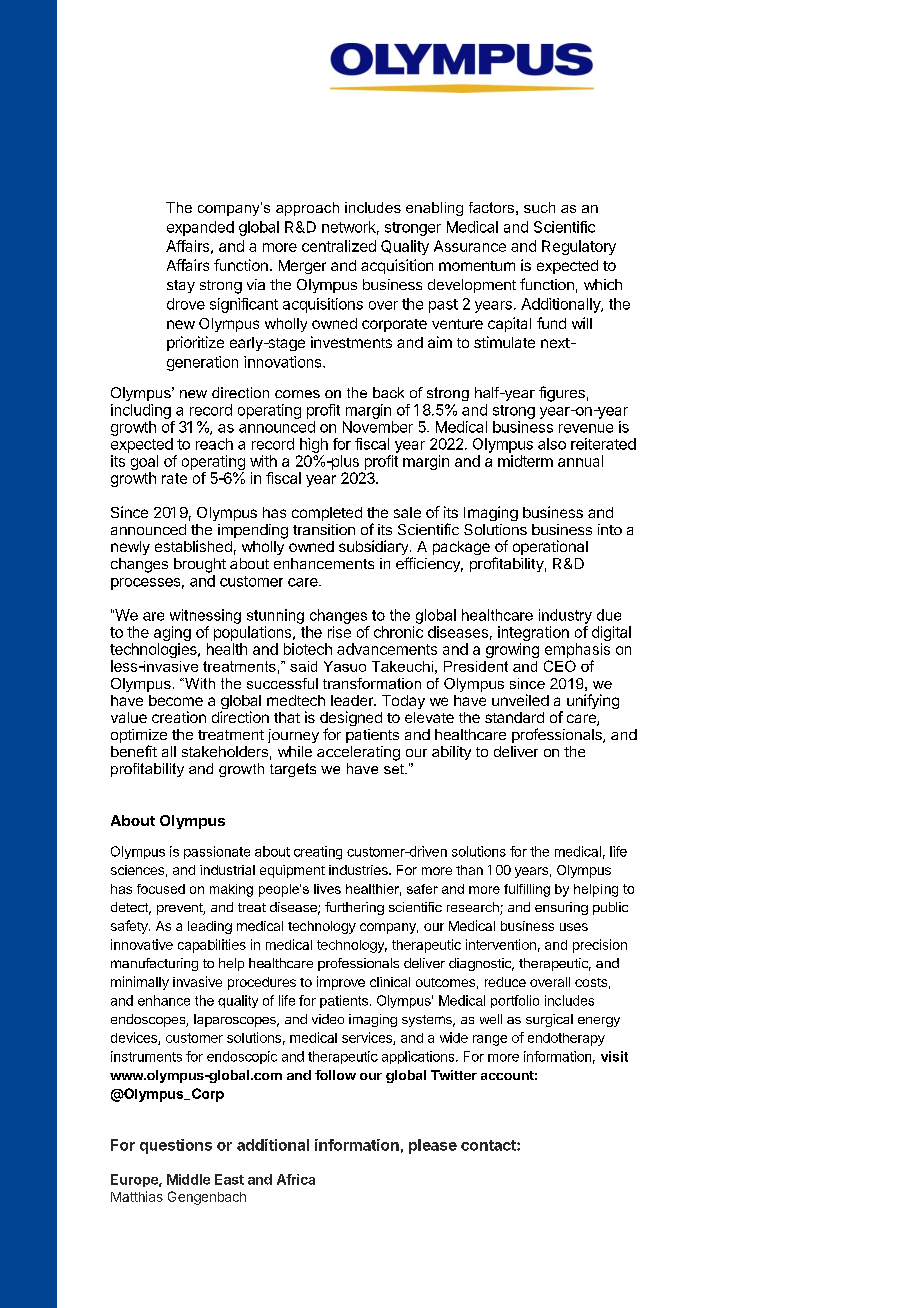 Image resolution: width=924 pixels, height=1308 pixels. Describe the element at coordinates (339, 246) in the screenshot. I see `centralized` at that location.
